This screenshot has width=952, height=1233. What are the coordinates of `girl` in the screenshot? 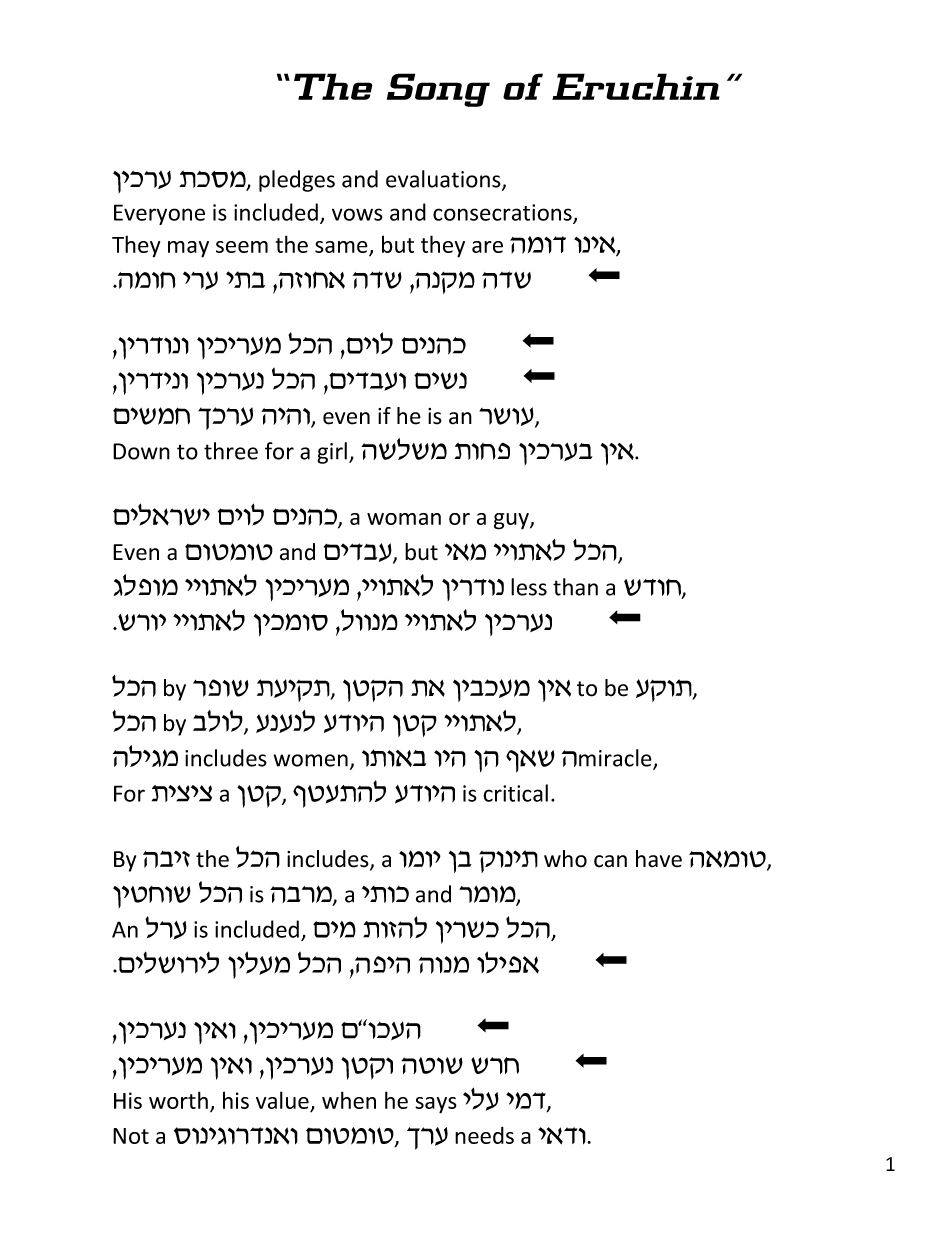 It's located at (333, 453).
